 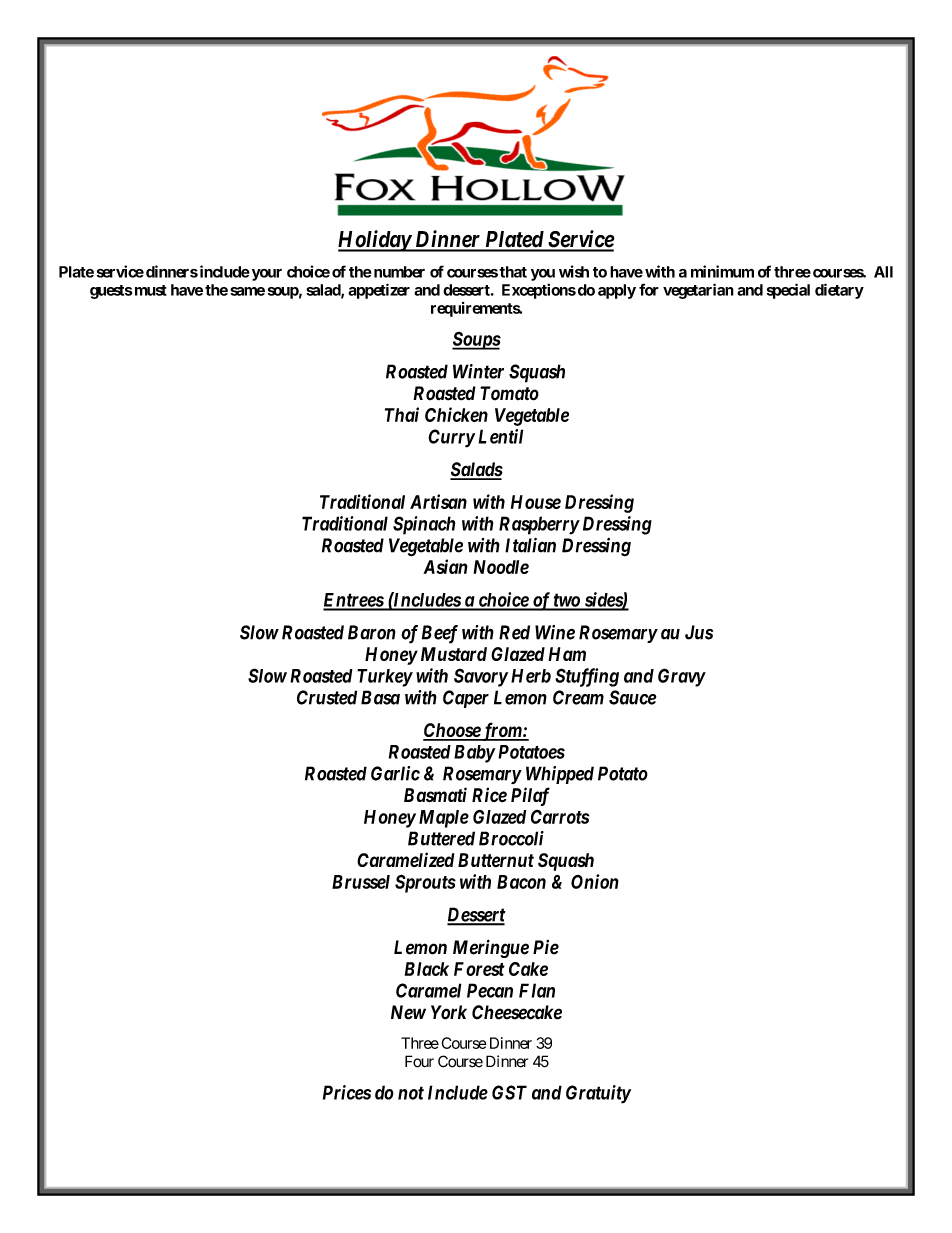 I want to click on Exceptions, so click(x=539, y=291).
